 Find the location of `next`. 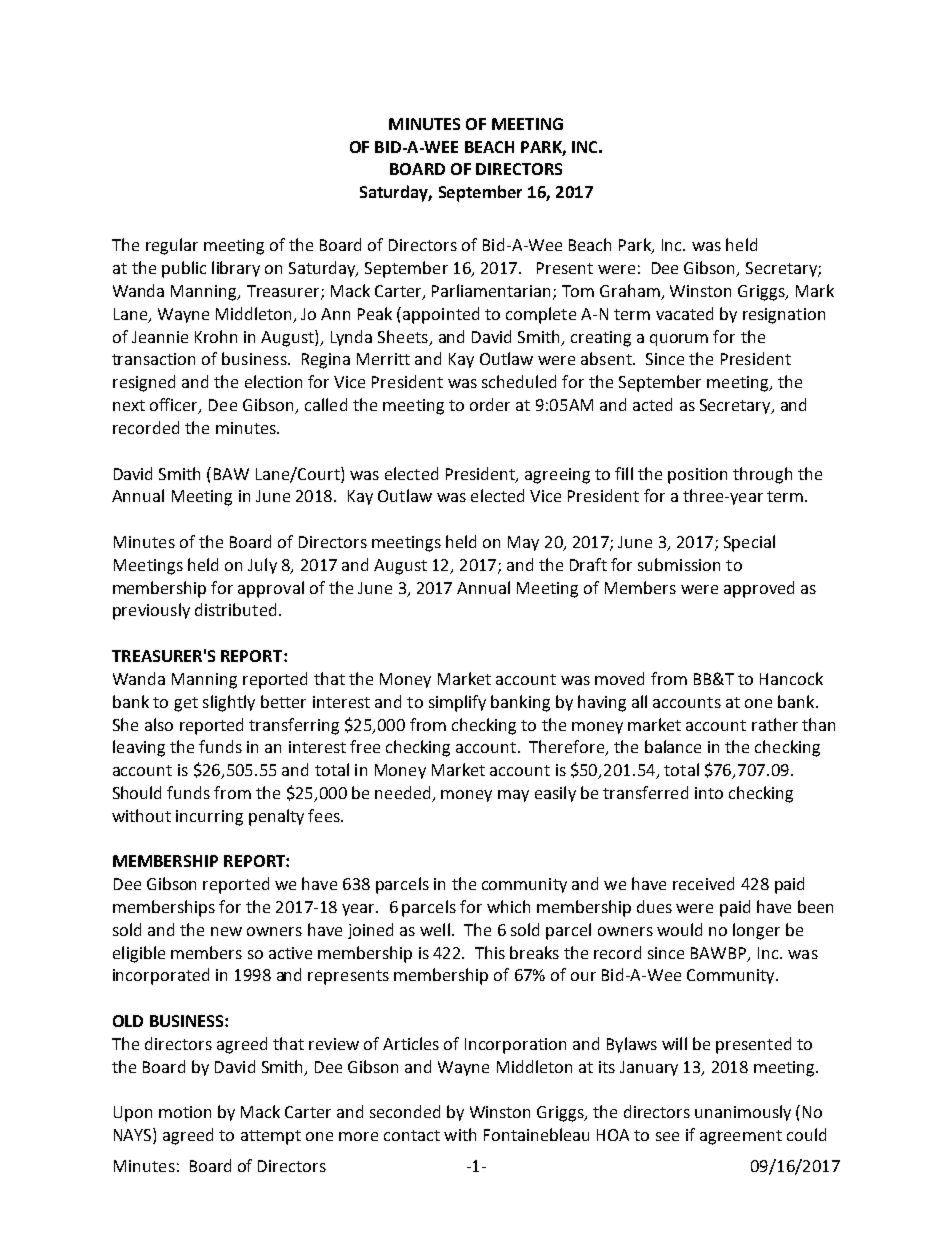

next is located at coordinates (129, 405).
